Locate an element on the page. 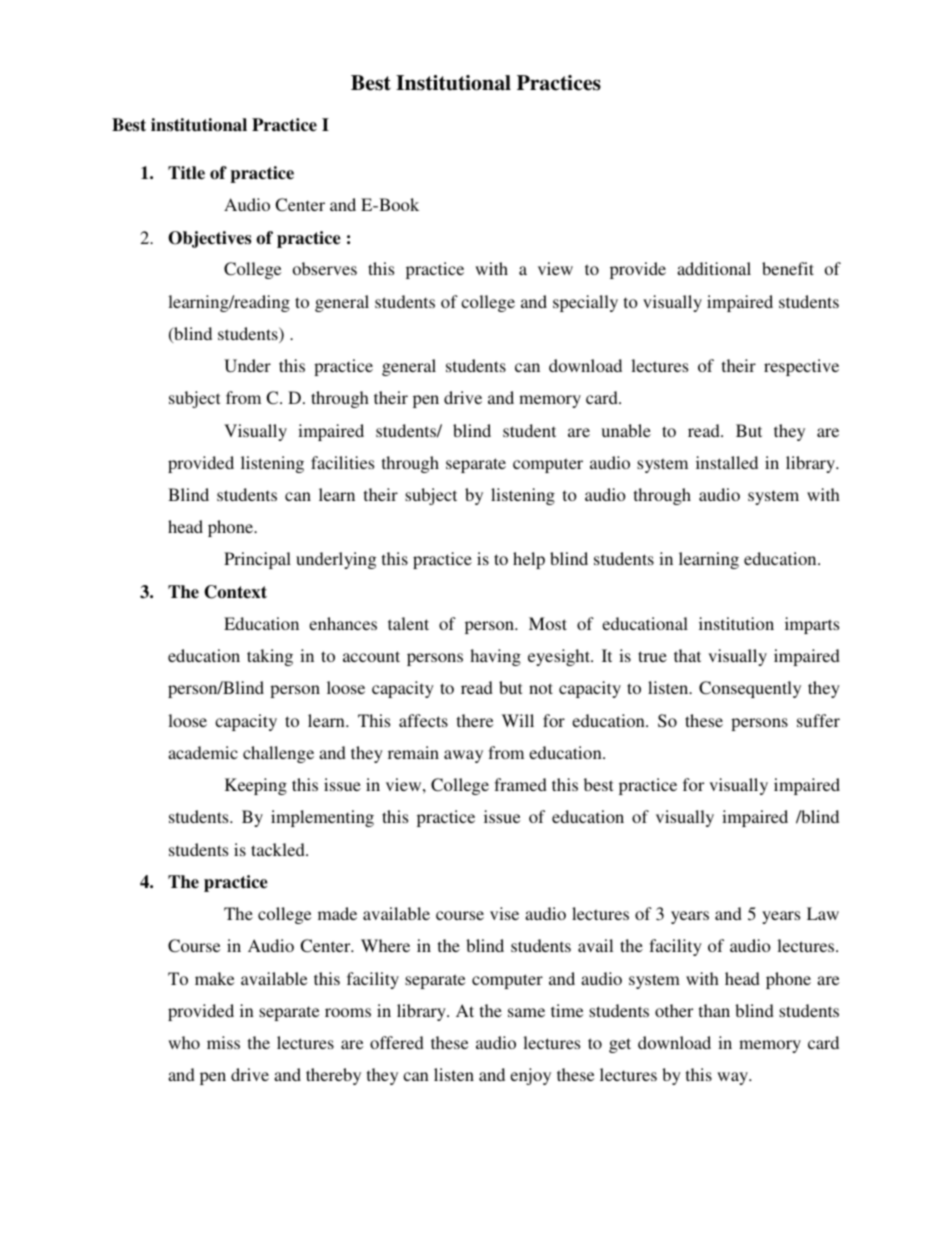  installed is located at coordinates (727, 462).
